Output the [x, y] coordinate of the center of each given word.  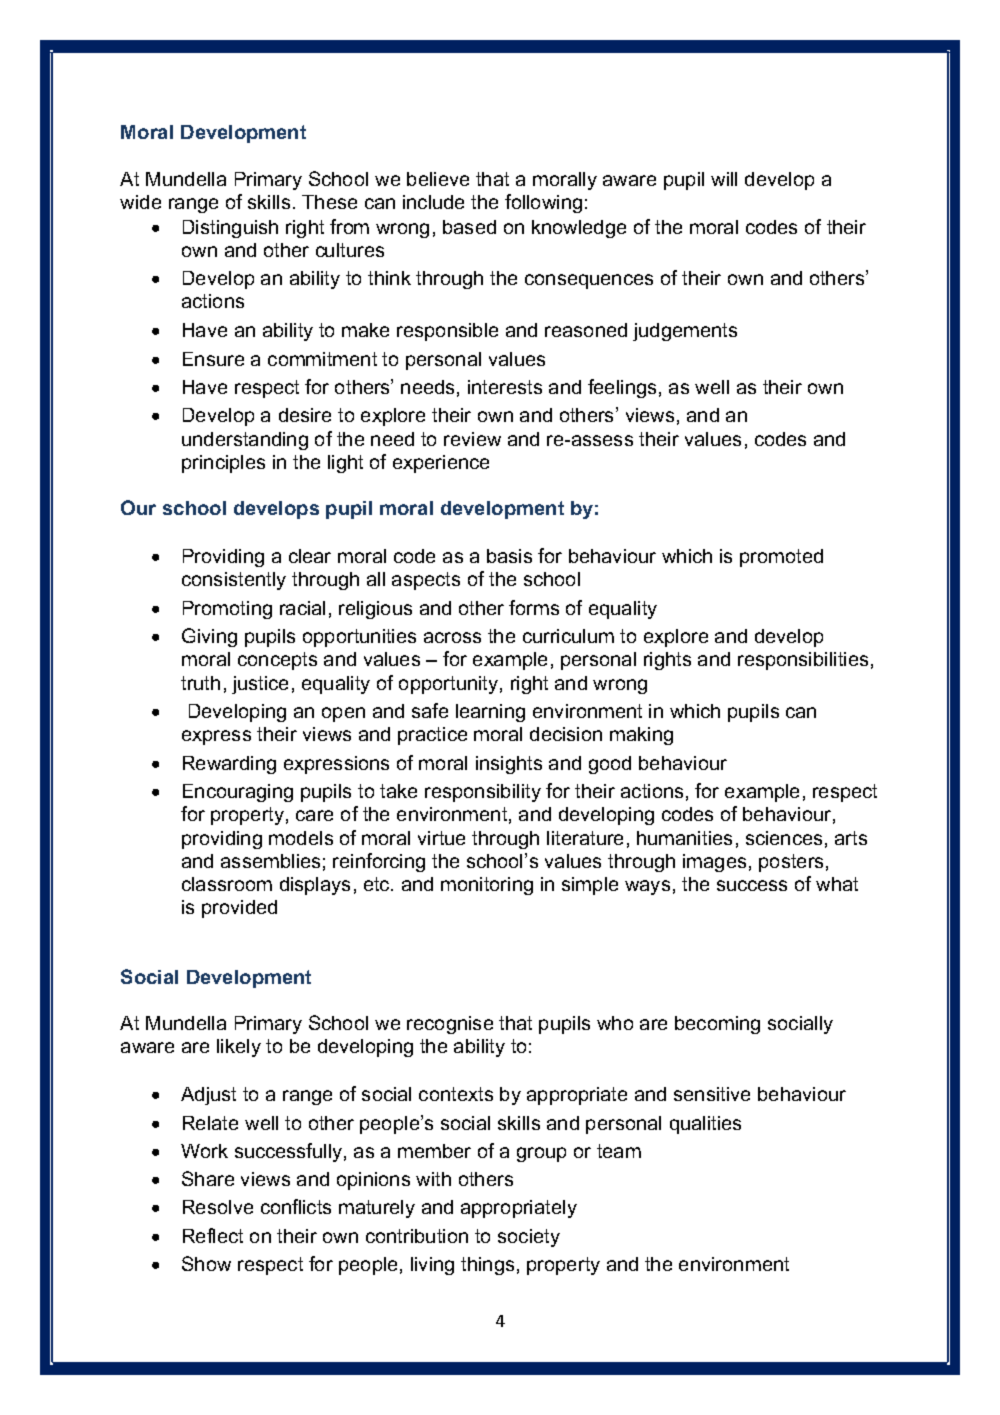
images [714, 863]
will [724, 179]
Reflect [213, 1235]
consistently [234, 581]
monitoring [487, 886]
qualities [705, 1125]
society [529, 1238]
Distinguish [230, 229]
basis [509, 556]
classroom [227, 884]
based [469, 227]
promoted [781, 558]
